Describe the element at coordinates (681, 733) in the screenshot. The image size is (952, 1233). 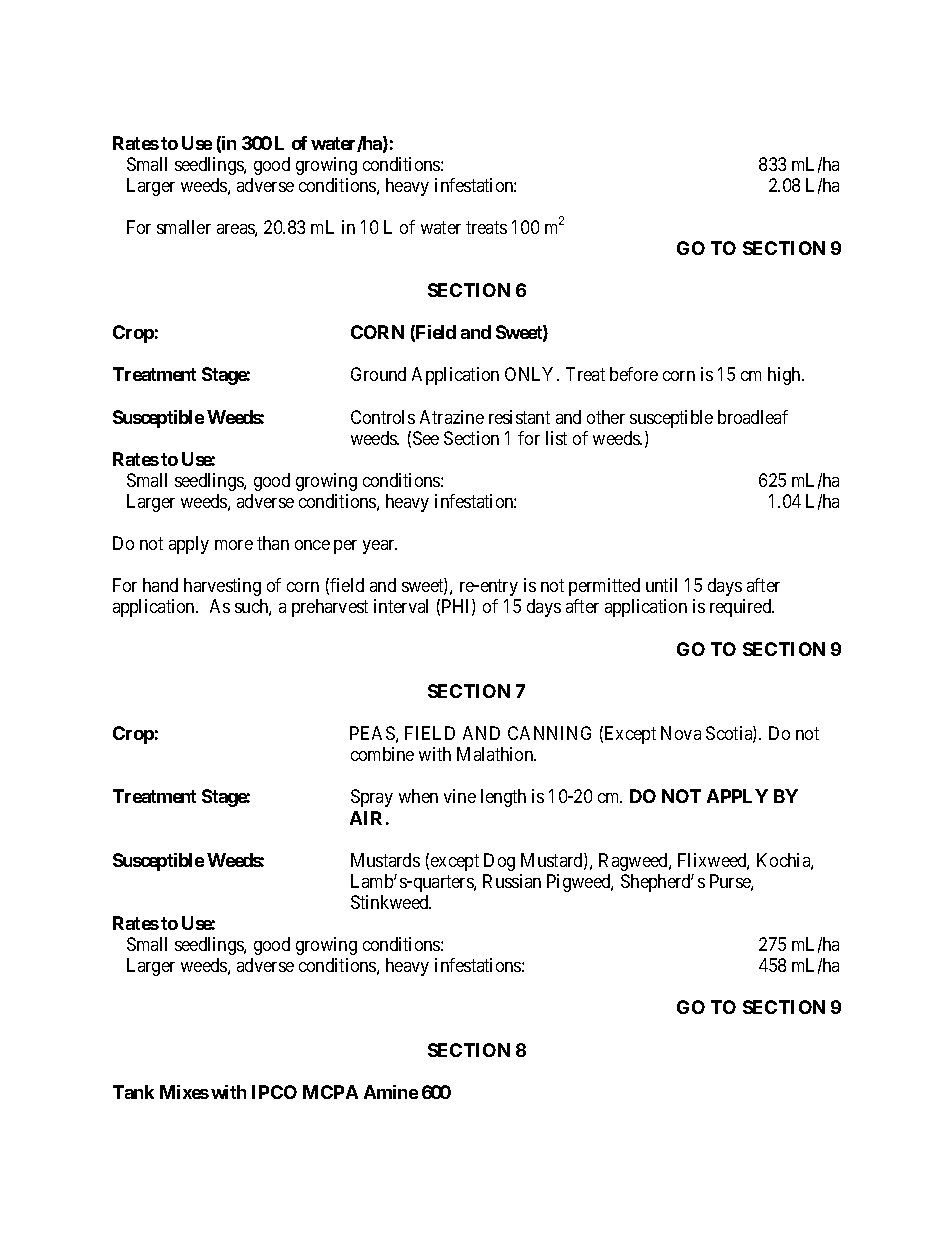
I see `Nova` at that location.
